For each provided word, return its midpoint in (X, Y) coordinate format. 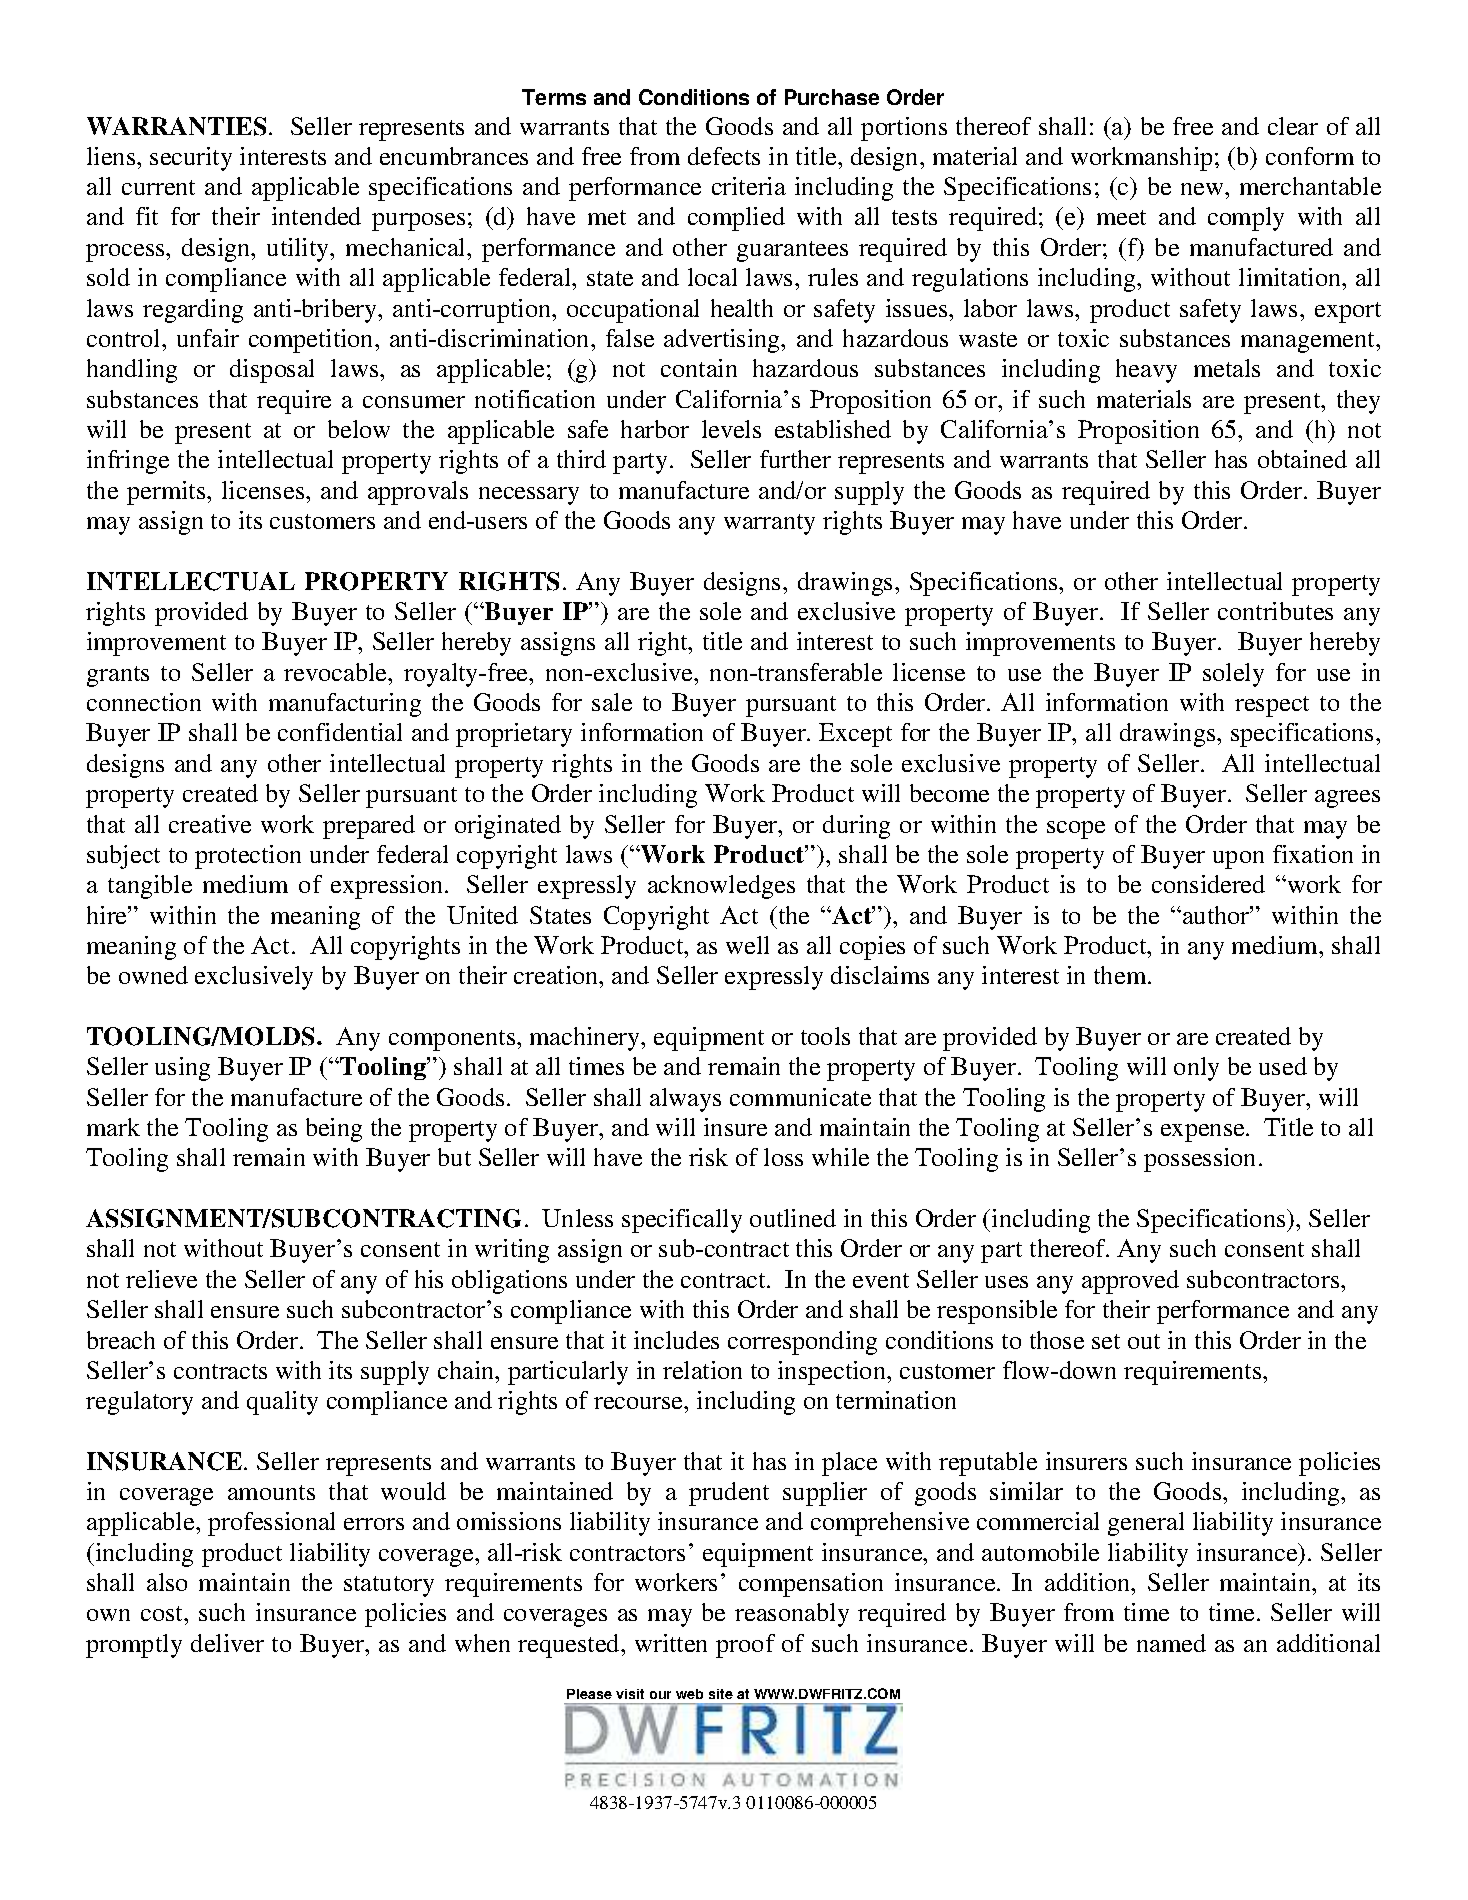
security (191, 159)
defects (724, 156)
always (685, 1100)
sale (612, 702)
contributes (1275, 611)
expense (1204, 1133)
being (334, 1130)
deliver (227, 1643)
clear (1293, 126)
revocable (336, 672)
